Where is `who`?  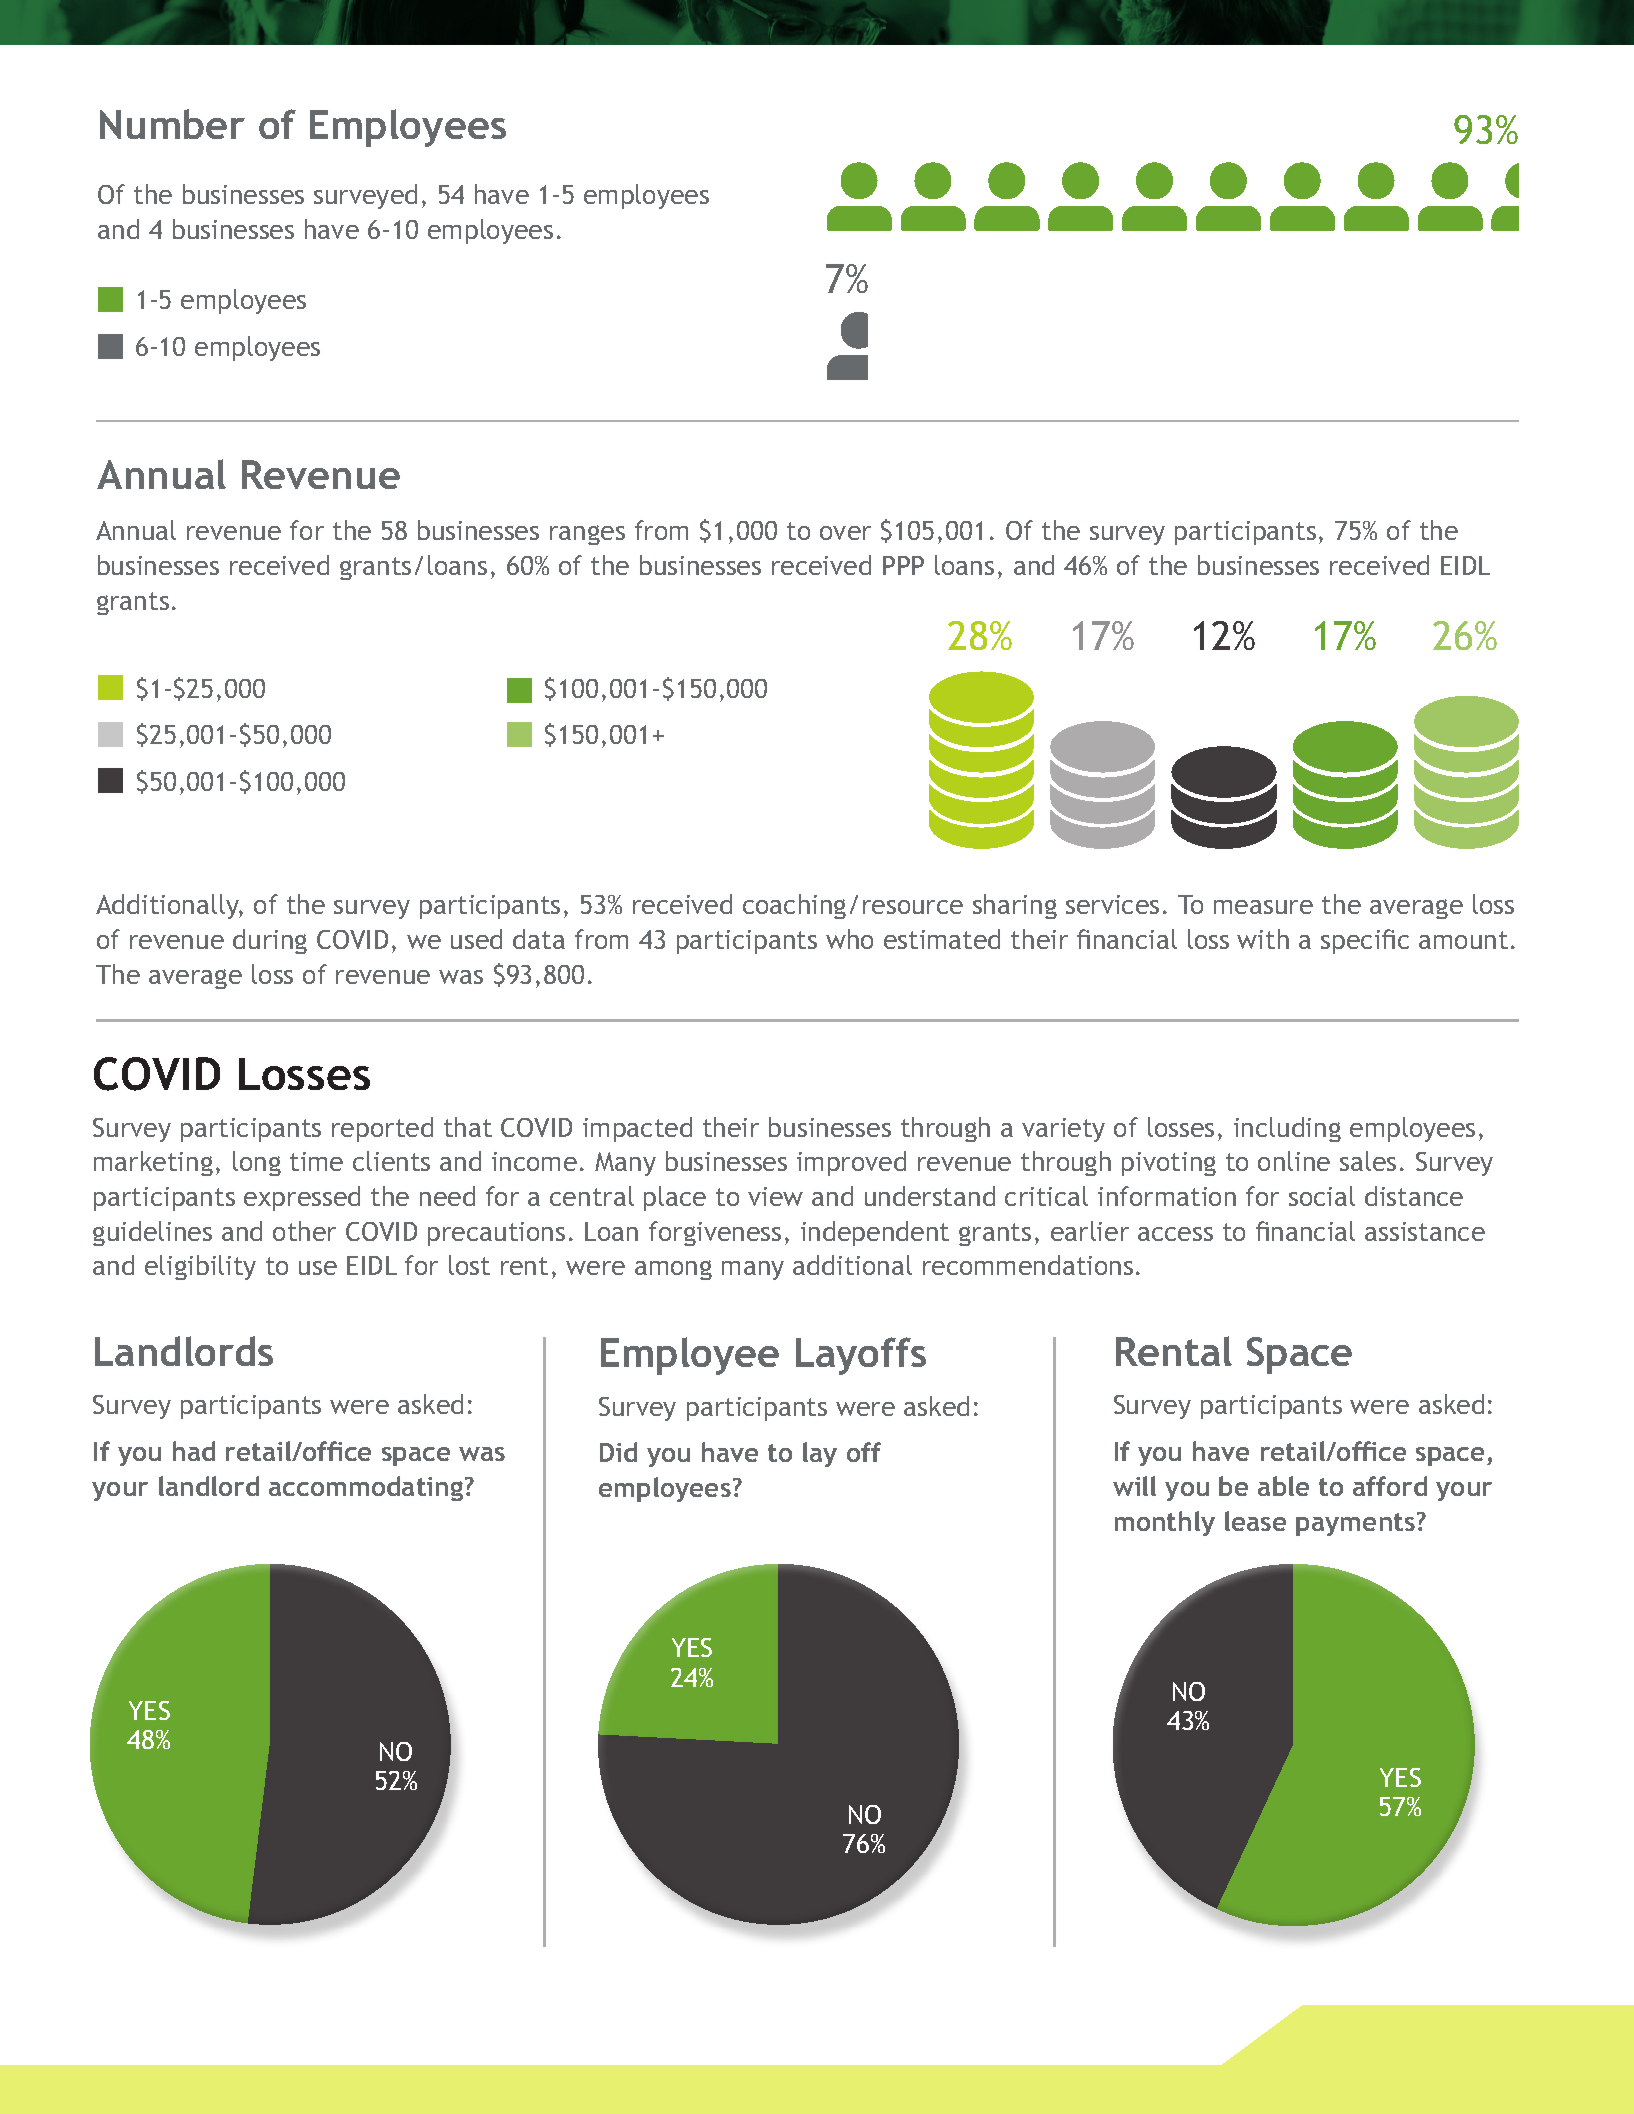 who is located at coordinates (849, 939).
